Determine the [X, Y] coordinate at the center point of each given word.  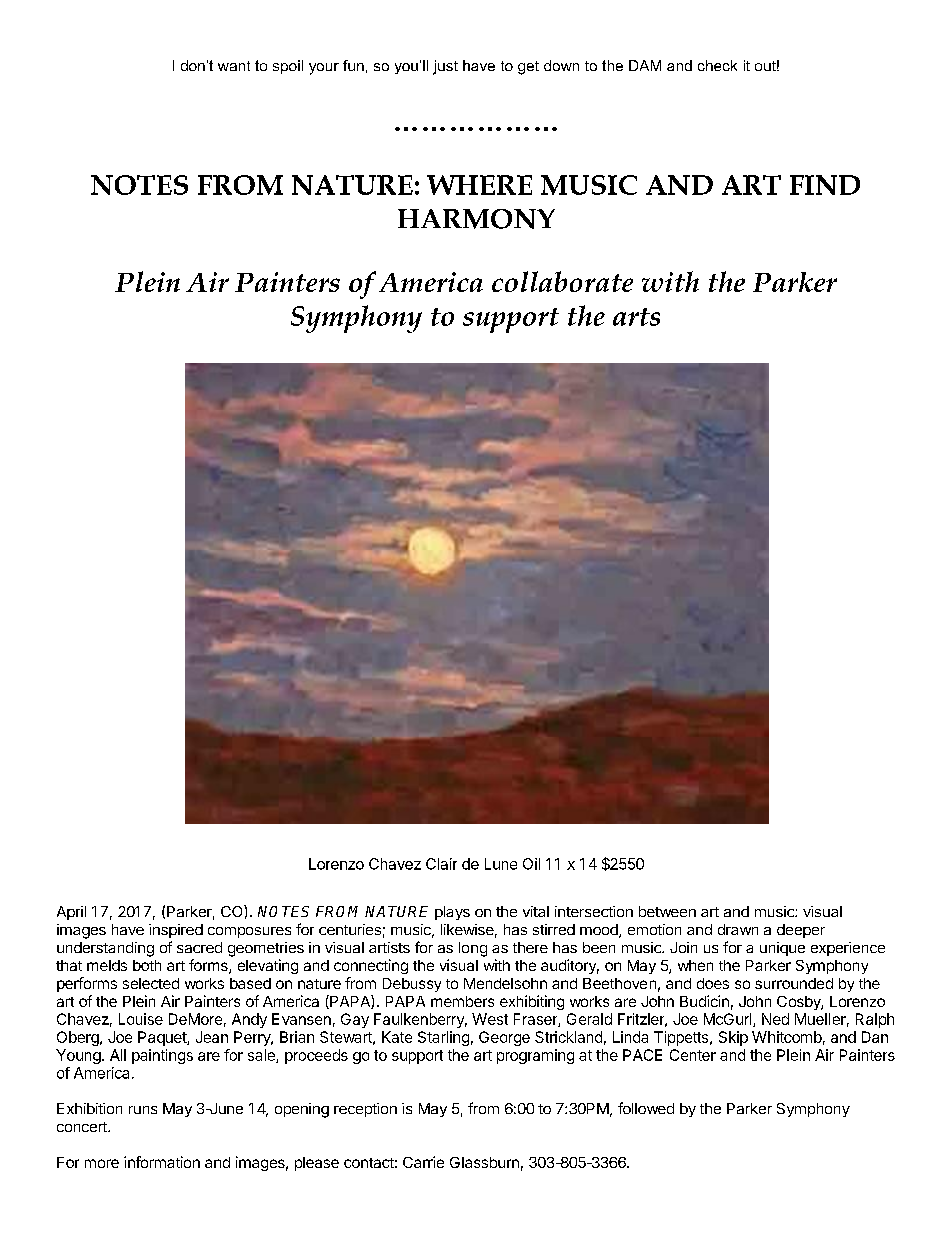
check [717, 65]
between [667, 911]
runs [143, 1110]
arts [636, 317]
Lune [501, 864]
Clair [441, 864]
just [445, 67]
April [71, 913]
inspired [176, 931]
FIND [825, 185]
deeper [801, 931]
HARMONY [476, 219]
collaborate [562, 281]
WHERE [479, 185]
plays [452, 913]
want [234, 66]
